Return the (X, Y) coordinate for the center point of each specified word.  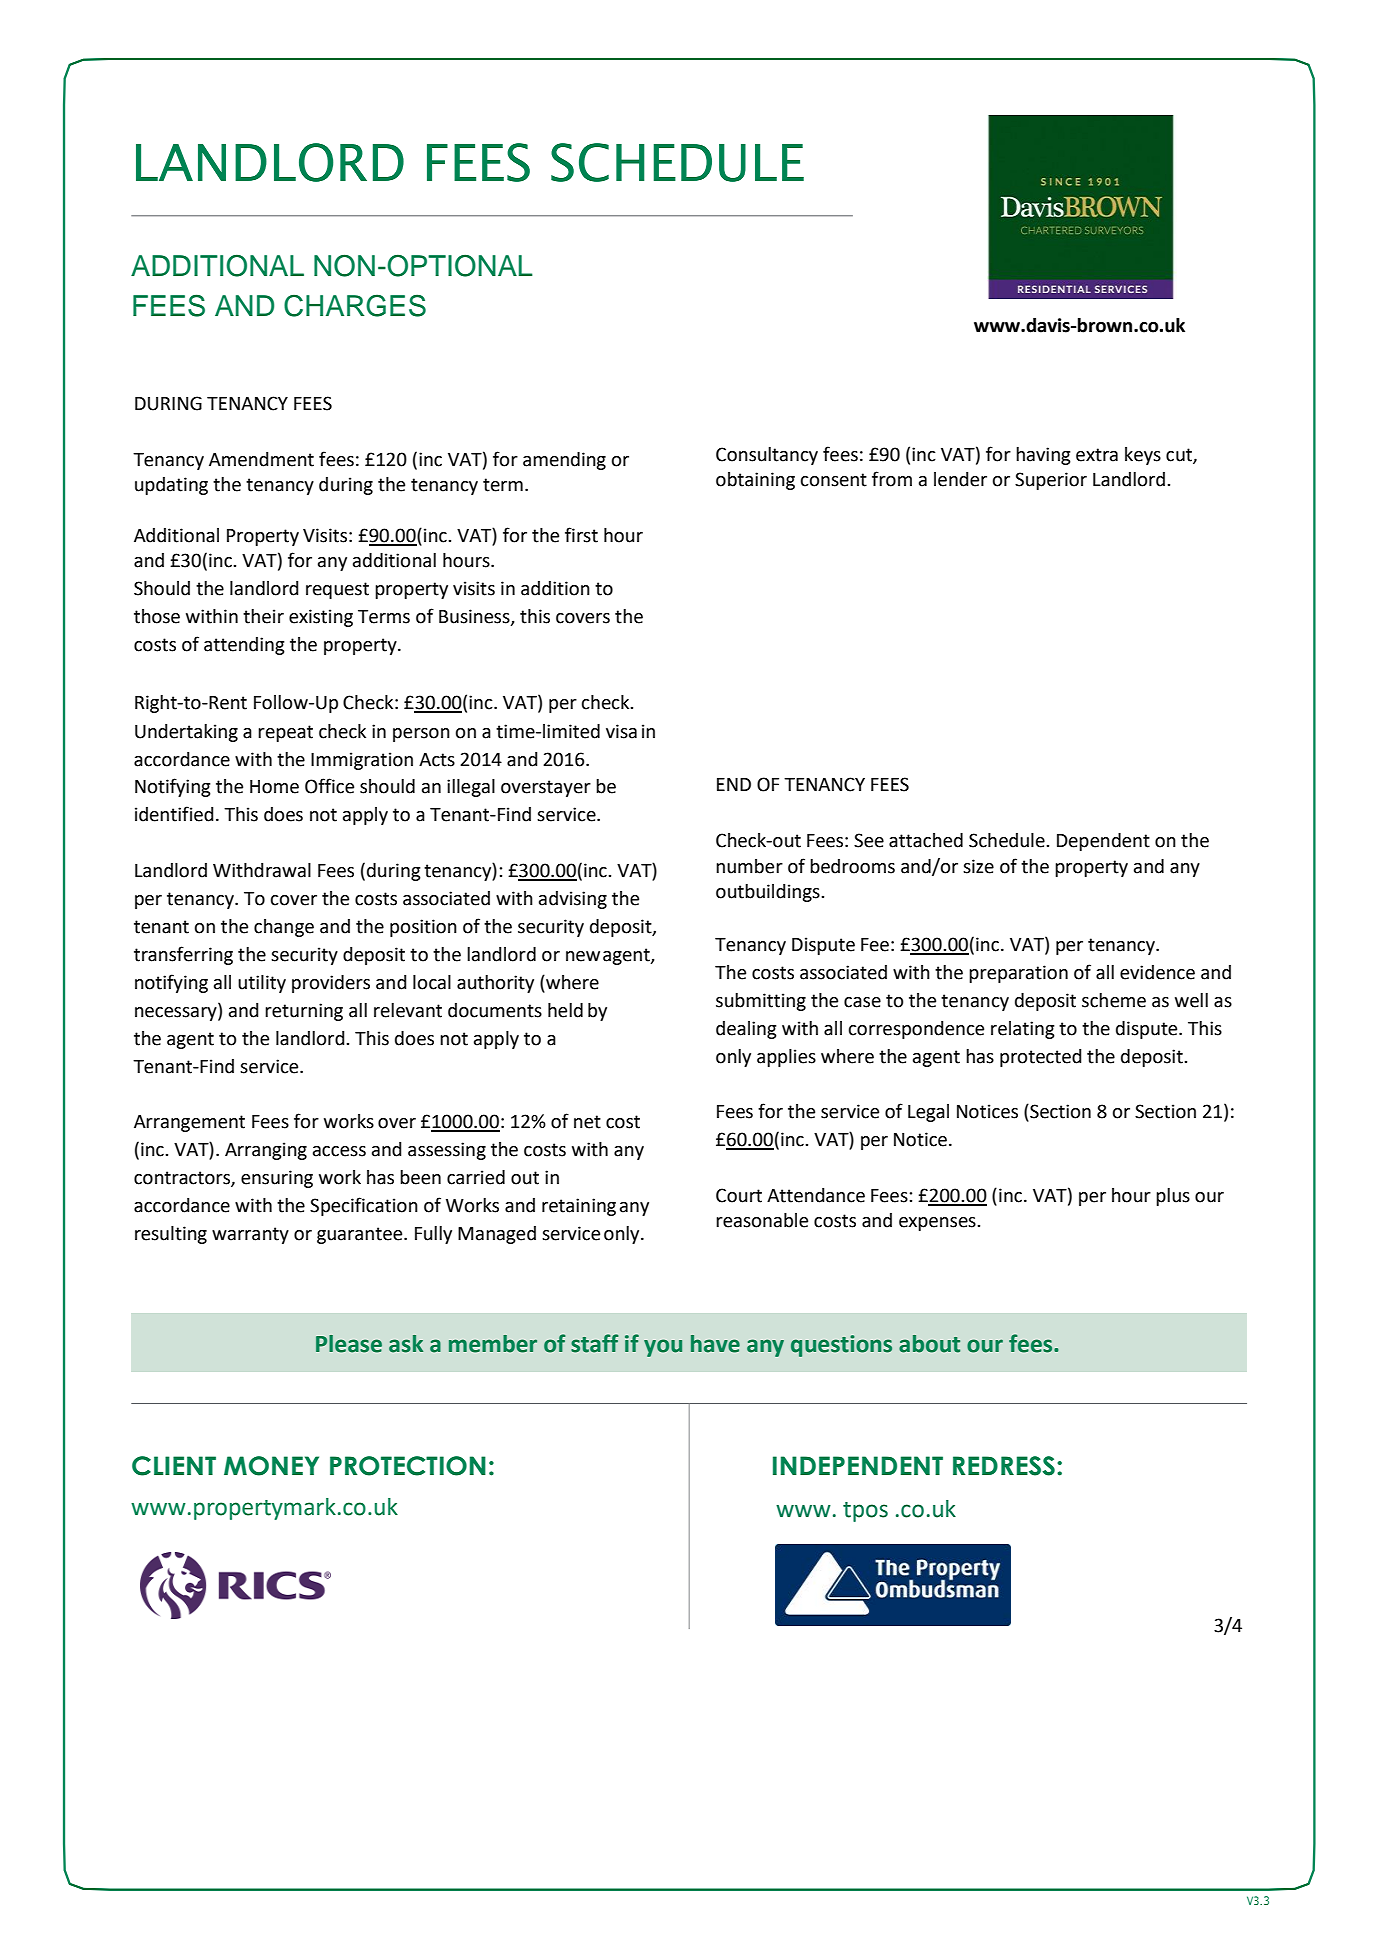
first (581, 535)
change (284, 928)
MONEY (271, 1466)
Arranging (266, 1151)
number (749, 866)
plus (1173, 1197)
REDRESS (1004, 1466)
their (263, 616)
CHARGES (355, 305)
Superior (1051, 481)
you (663, 1348)
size (978, 866)
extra (1097, 455)
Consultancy (767, 456)
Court (739, 1195)
